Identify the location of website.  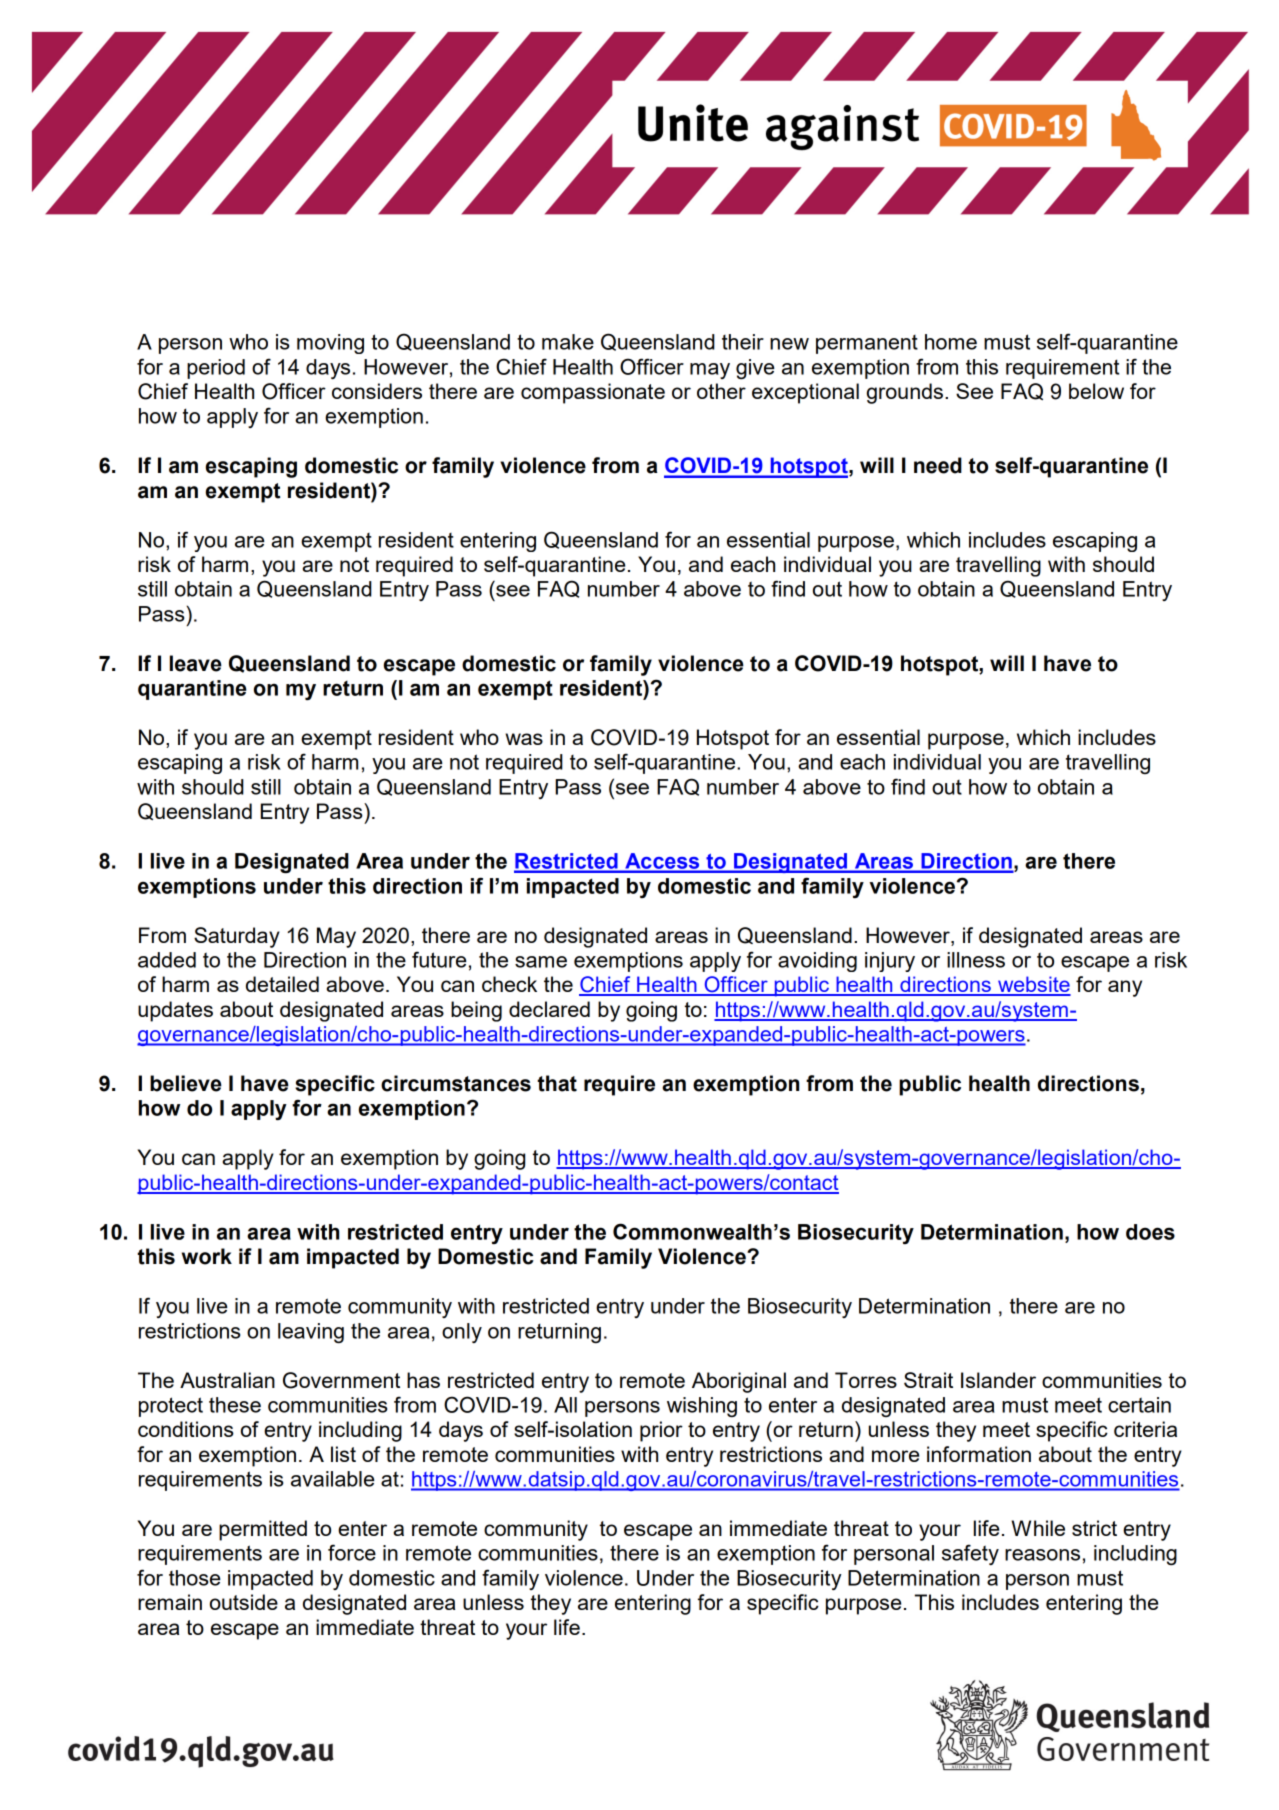
(1033, 985).
